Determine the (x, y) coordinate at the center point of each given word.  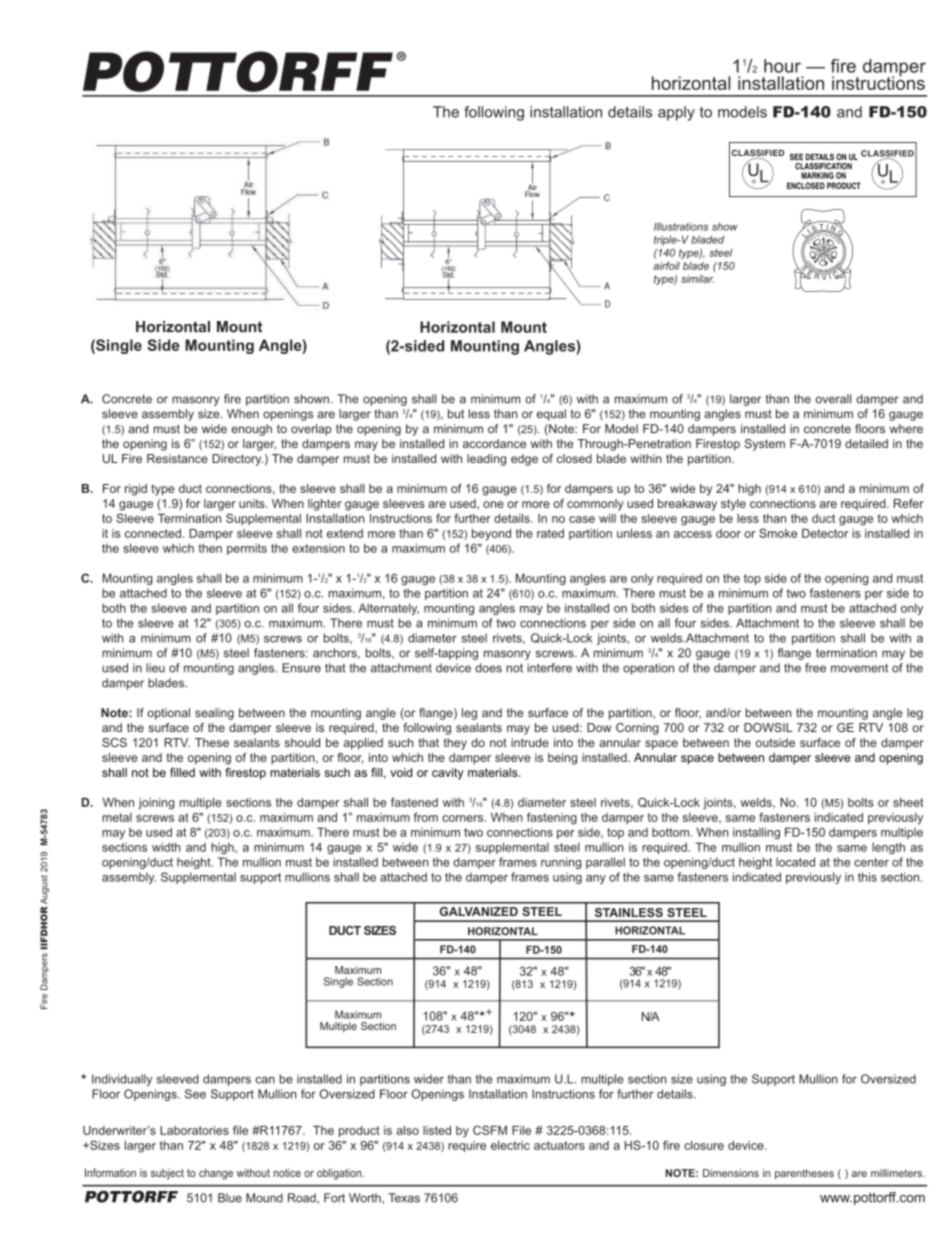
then (210, 548)
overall (833, 399)
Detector (825, 533)
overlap (311, 430)
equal (551, 415)
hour (782, 66)
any (596, 879)
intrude (530, 742)
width (166, 847)
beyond (491, 535)
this (867, 877)
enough (251, 430)
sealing (214, 714)
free (815, 668)
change (216, 1174)
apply (676, 113)
